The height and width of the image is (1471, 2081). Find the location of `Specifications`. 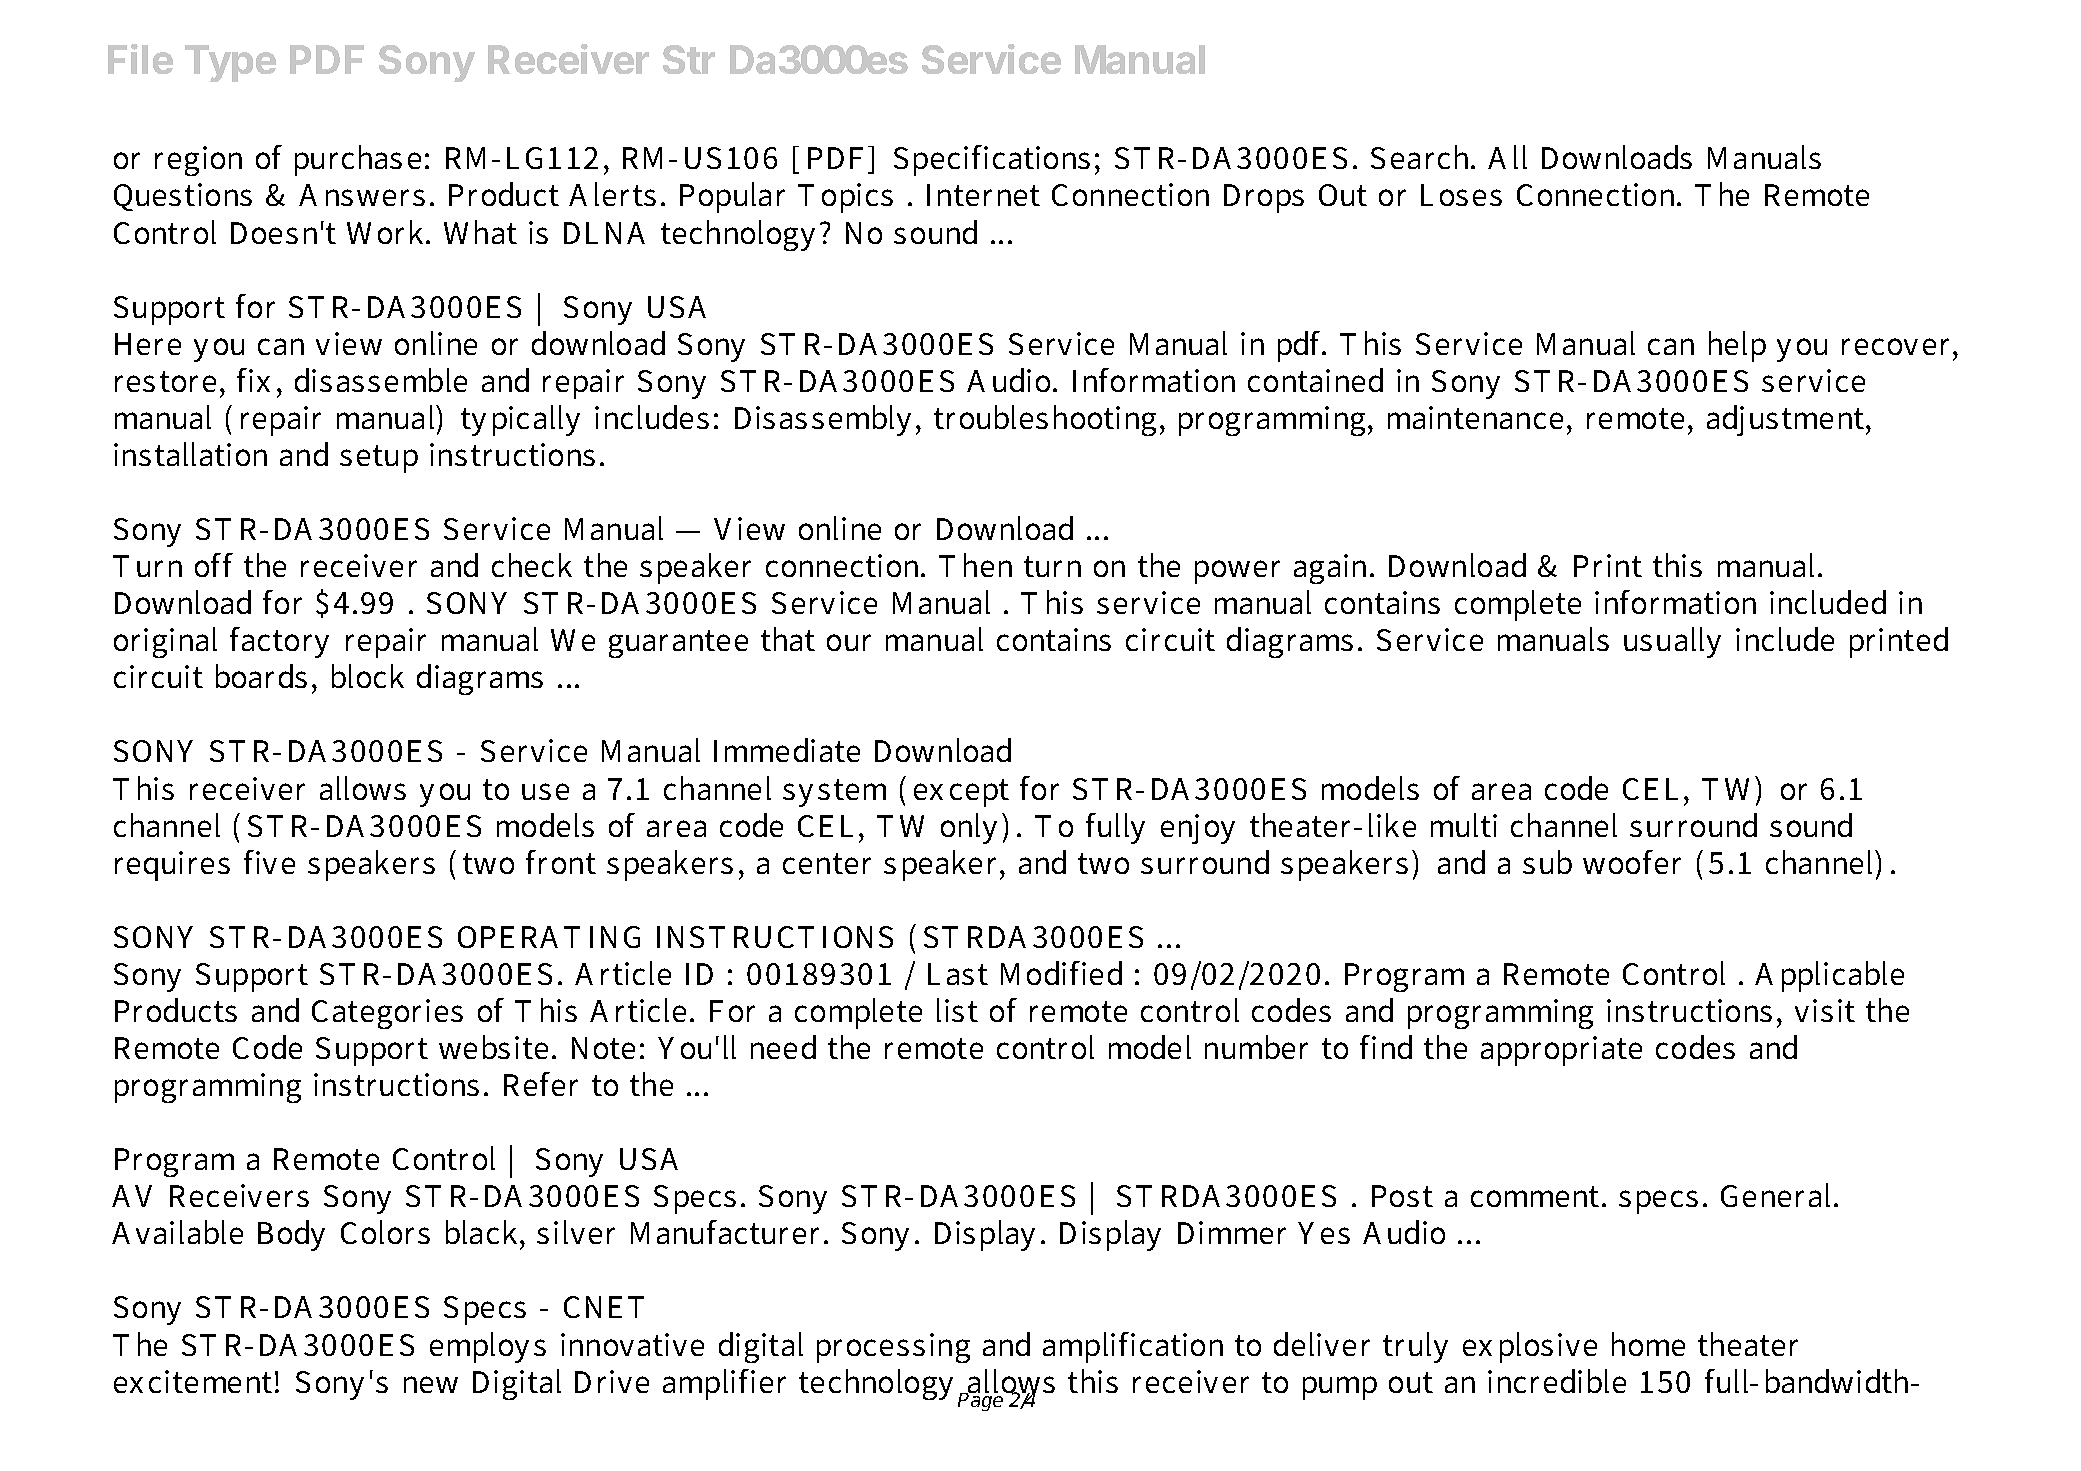

Specifications is located at coordinates (992, 160).
